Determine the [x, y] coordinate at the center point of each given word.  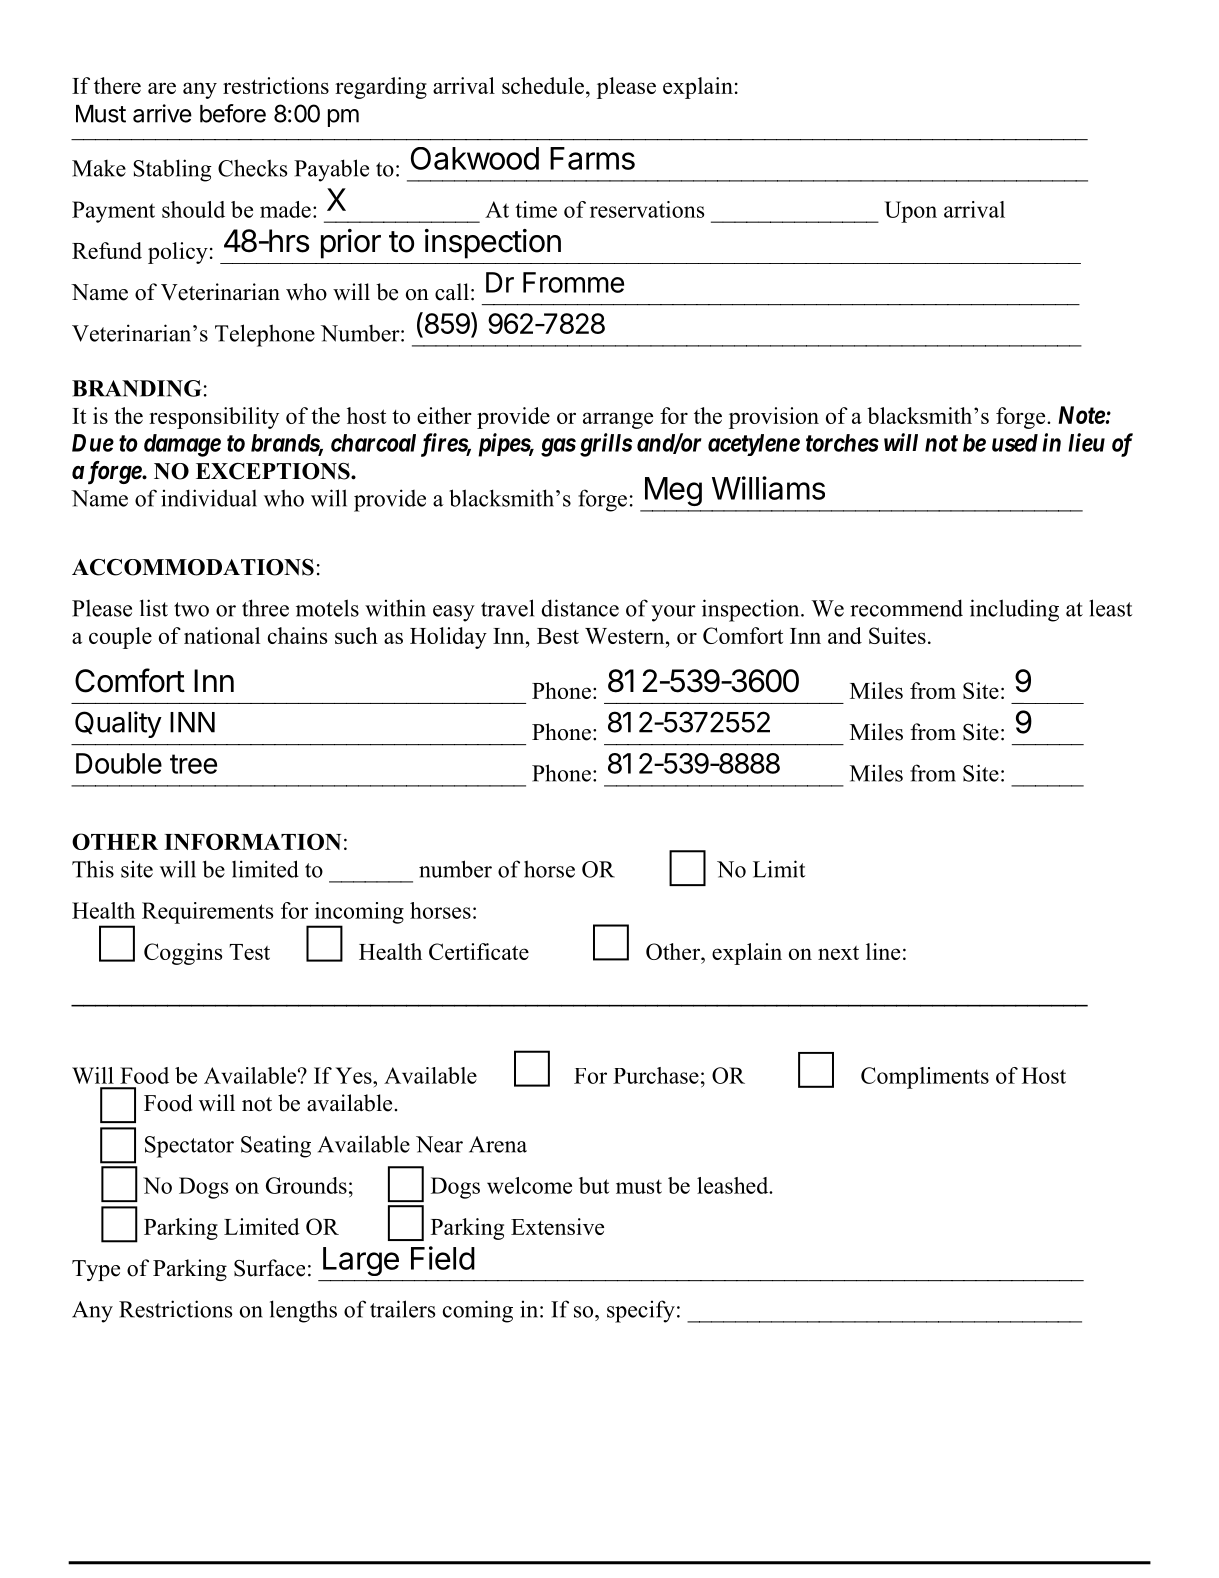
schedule [543, 85]
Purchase [656, 1075]
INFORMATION [252, 841]
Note [1081, 415]
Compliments [925, 1078]
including [1014, 610]
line [883, 951]
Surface [269, 1268]
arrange [618, 420]
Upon [910, 212]
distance [580, 608]
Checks [252, 168]
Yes [355, 1075]
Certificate [479, 951]
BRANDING [137, 388]
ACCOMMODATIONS [193, 567]
